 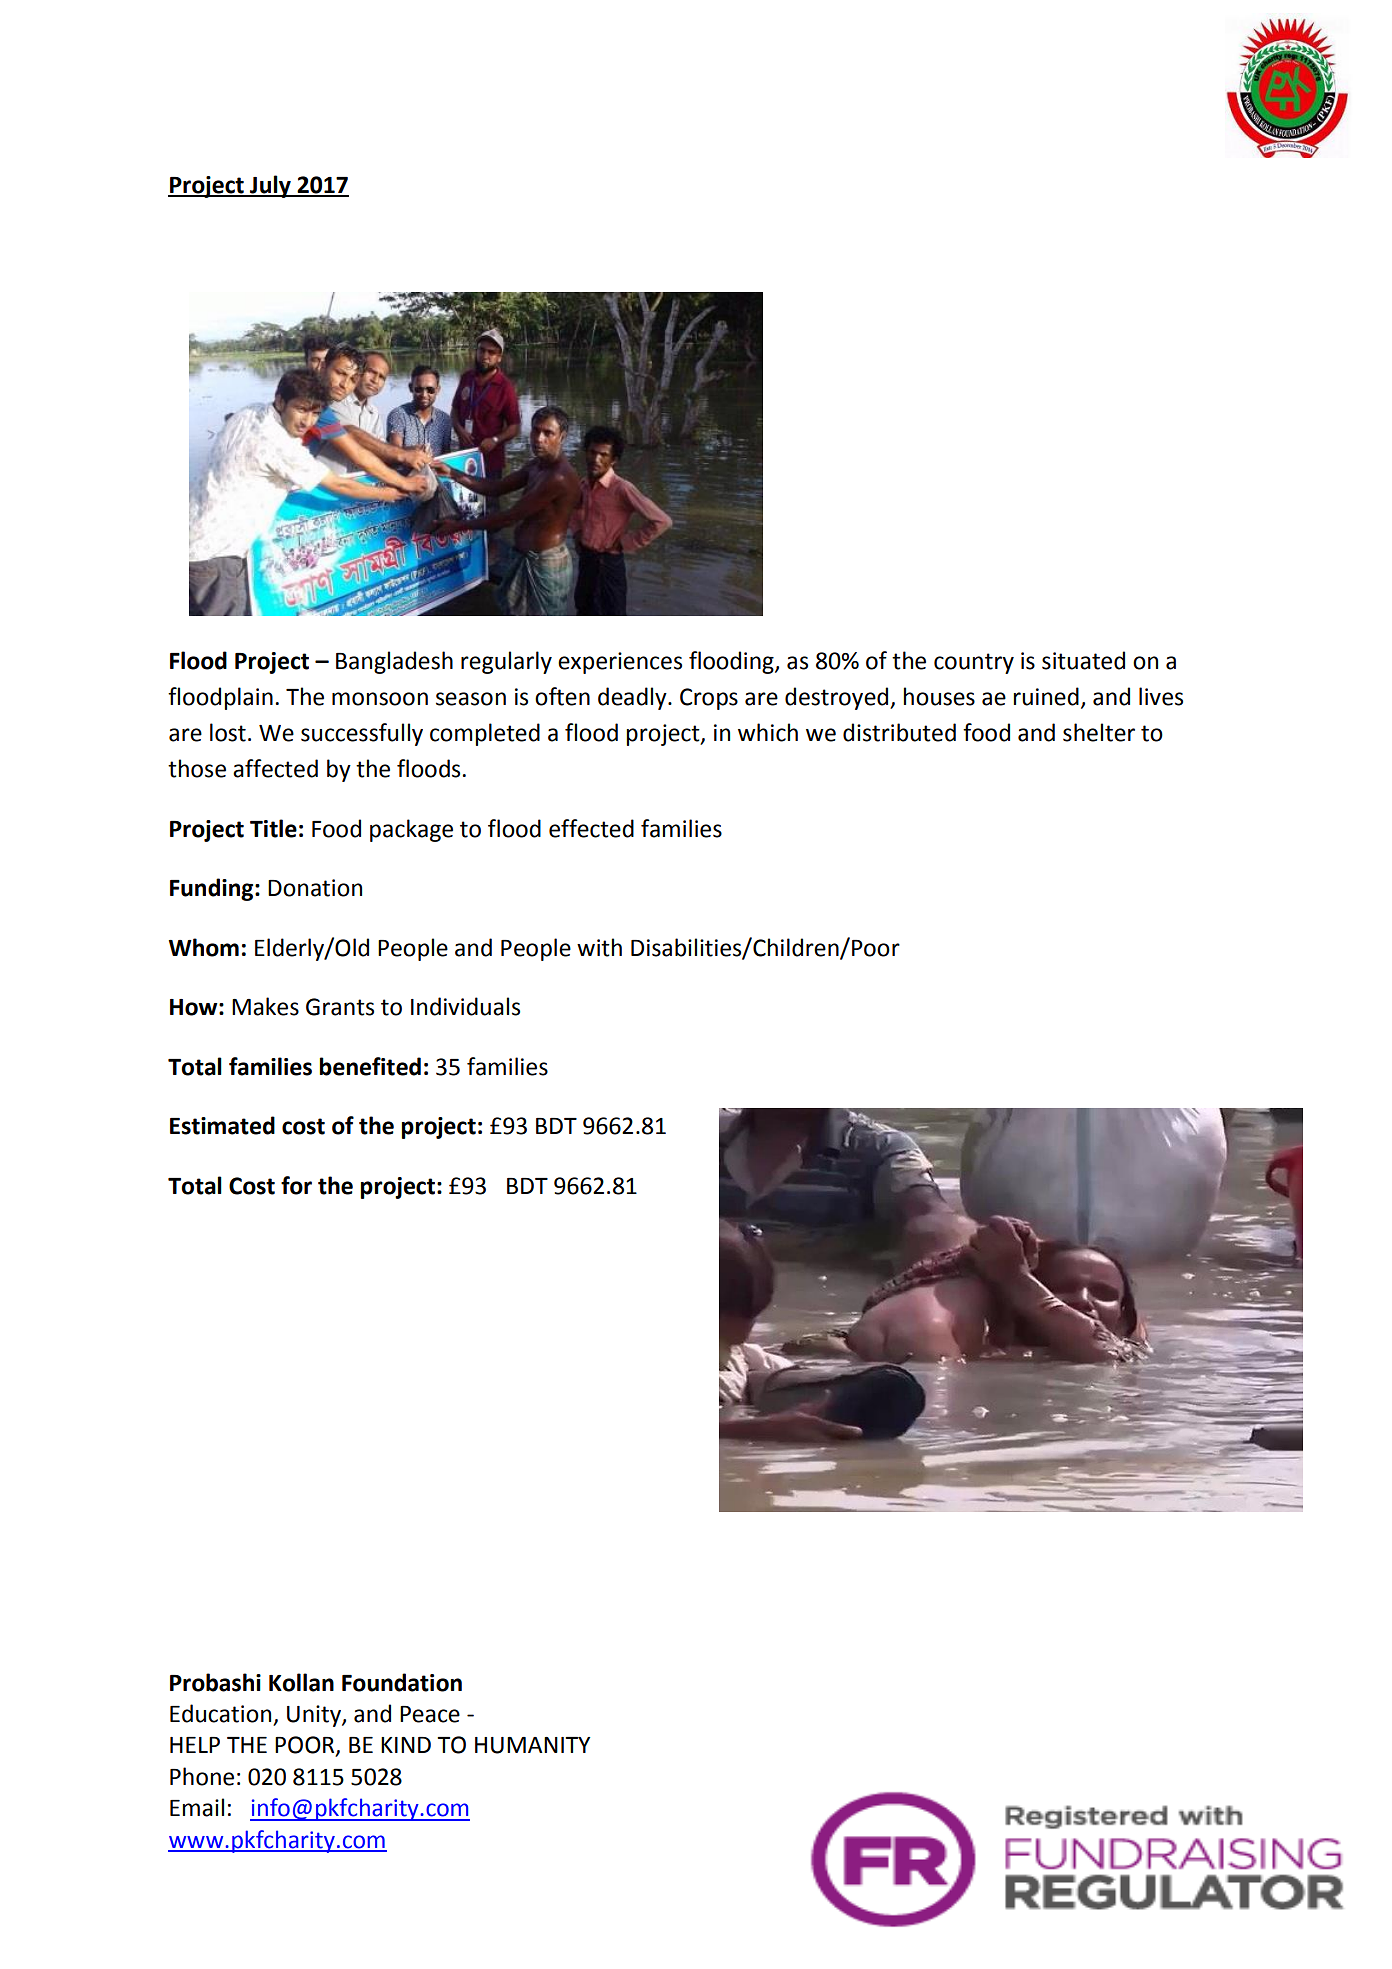 I want to click on July, so click(x=270, y=186).
